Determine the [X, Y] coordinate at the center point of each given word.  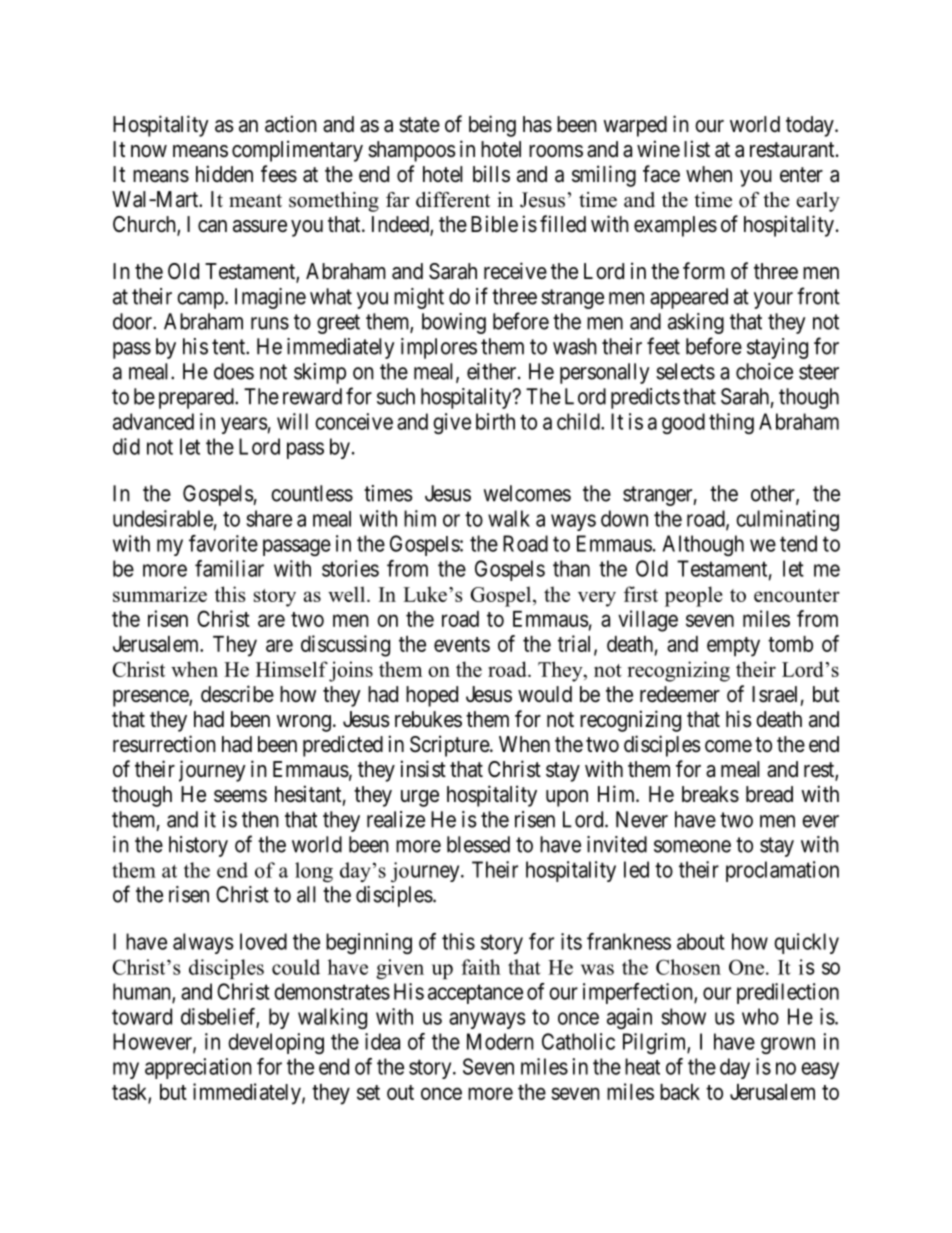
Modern [500, 1041]
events [462, 644]
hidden [224, 174]
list [697, 149]
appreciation [198, 1068]
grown [788, 1045]
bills [491, 174]
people [694, 596]
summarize [160, 594]
